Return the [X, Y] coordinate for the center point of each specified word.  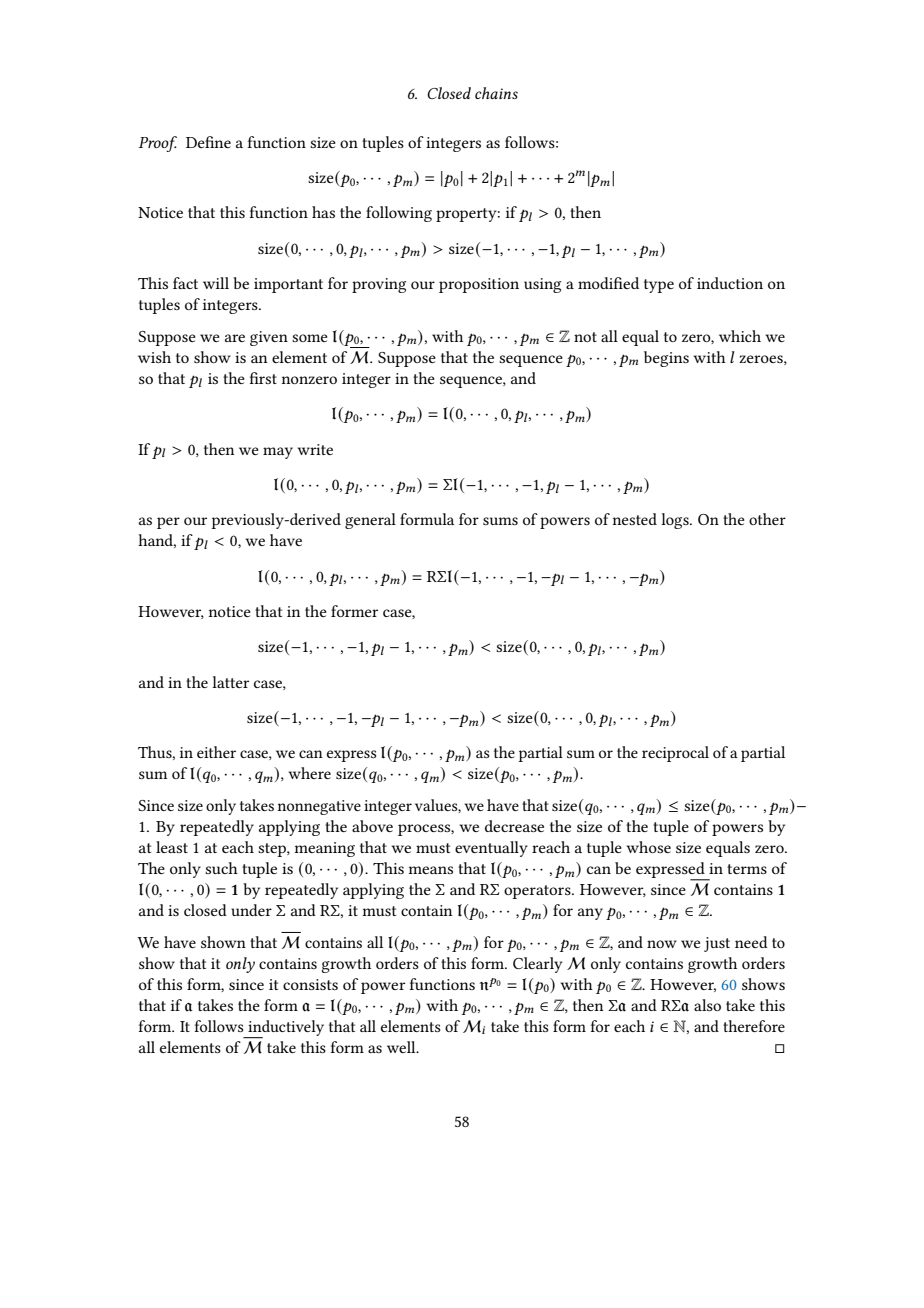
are [235, 338]
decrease [514, 826]
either [216, 752]
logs [676, 521]
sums [500, 521]
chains [496, 93]
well [402, 1047]
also [707, 1005]
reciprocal [675, 754]
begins [666, 359]
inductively [285, 1029]
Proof [158, 144]
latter [230, 682]
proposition [479, 285]
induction [730, 283]
